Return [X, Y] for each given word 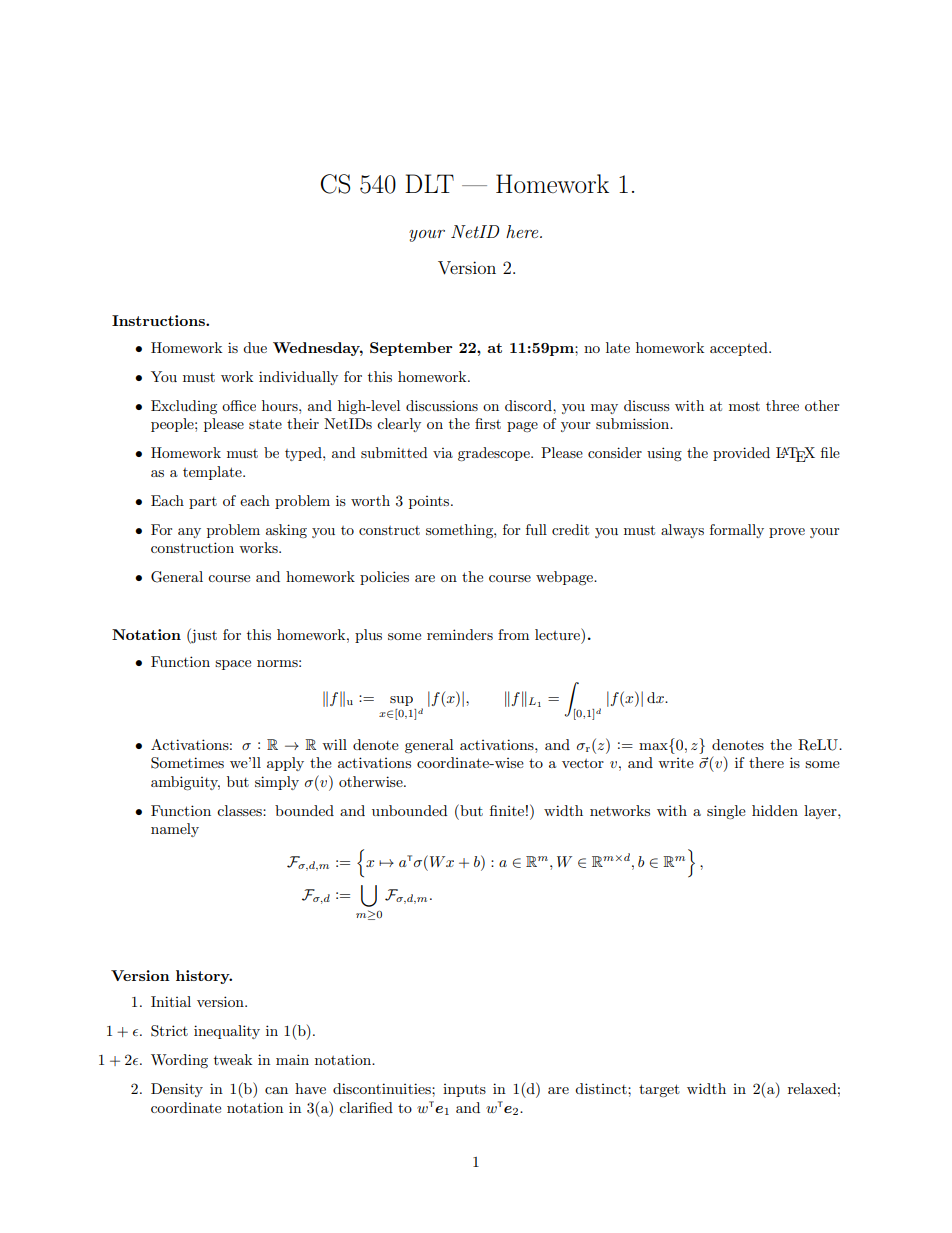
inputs [464, 1090]
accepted [740, 349]
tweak [233, 1059]
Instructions [159, 320]
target [659, 1091]
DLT [429, 183]
